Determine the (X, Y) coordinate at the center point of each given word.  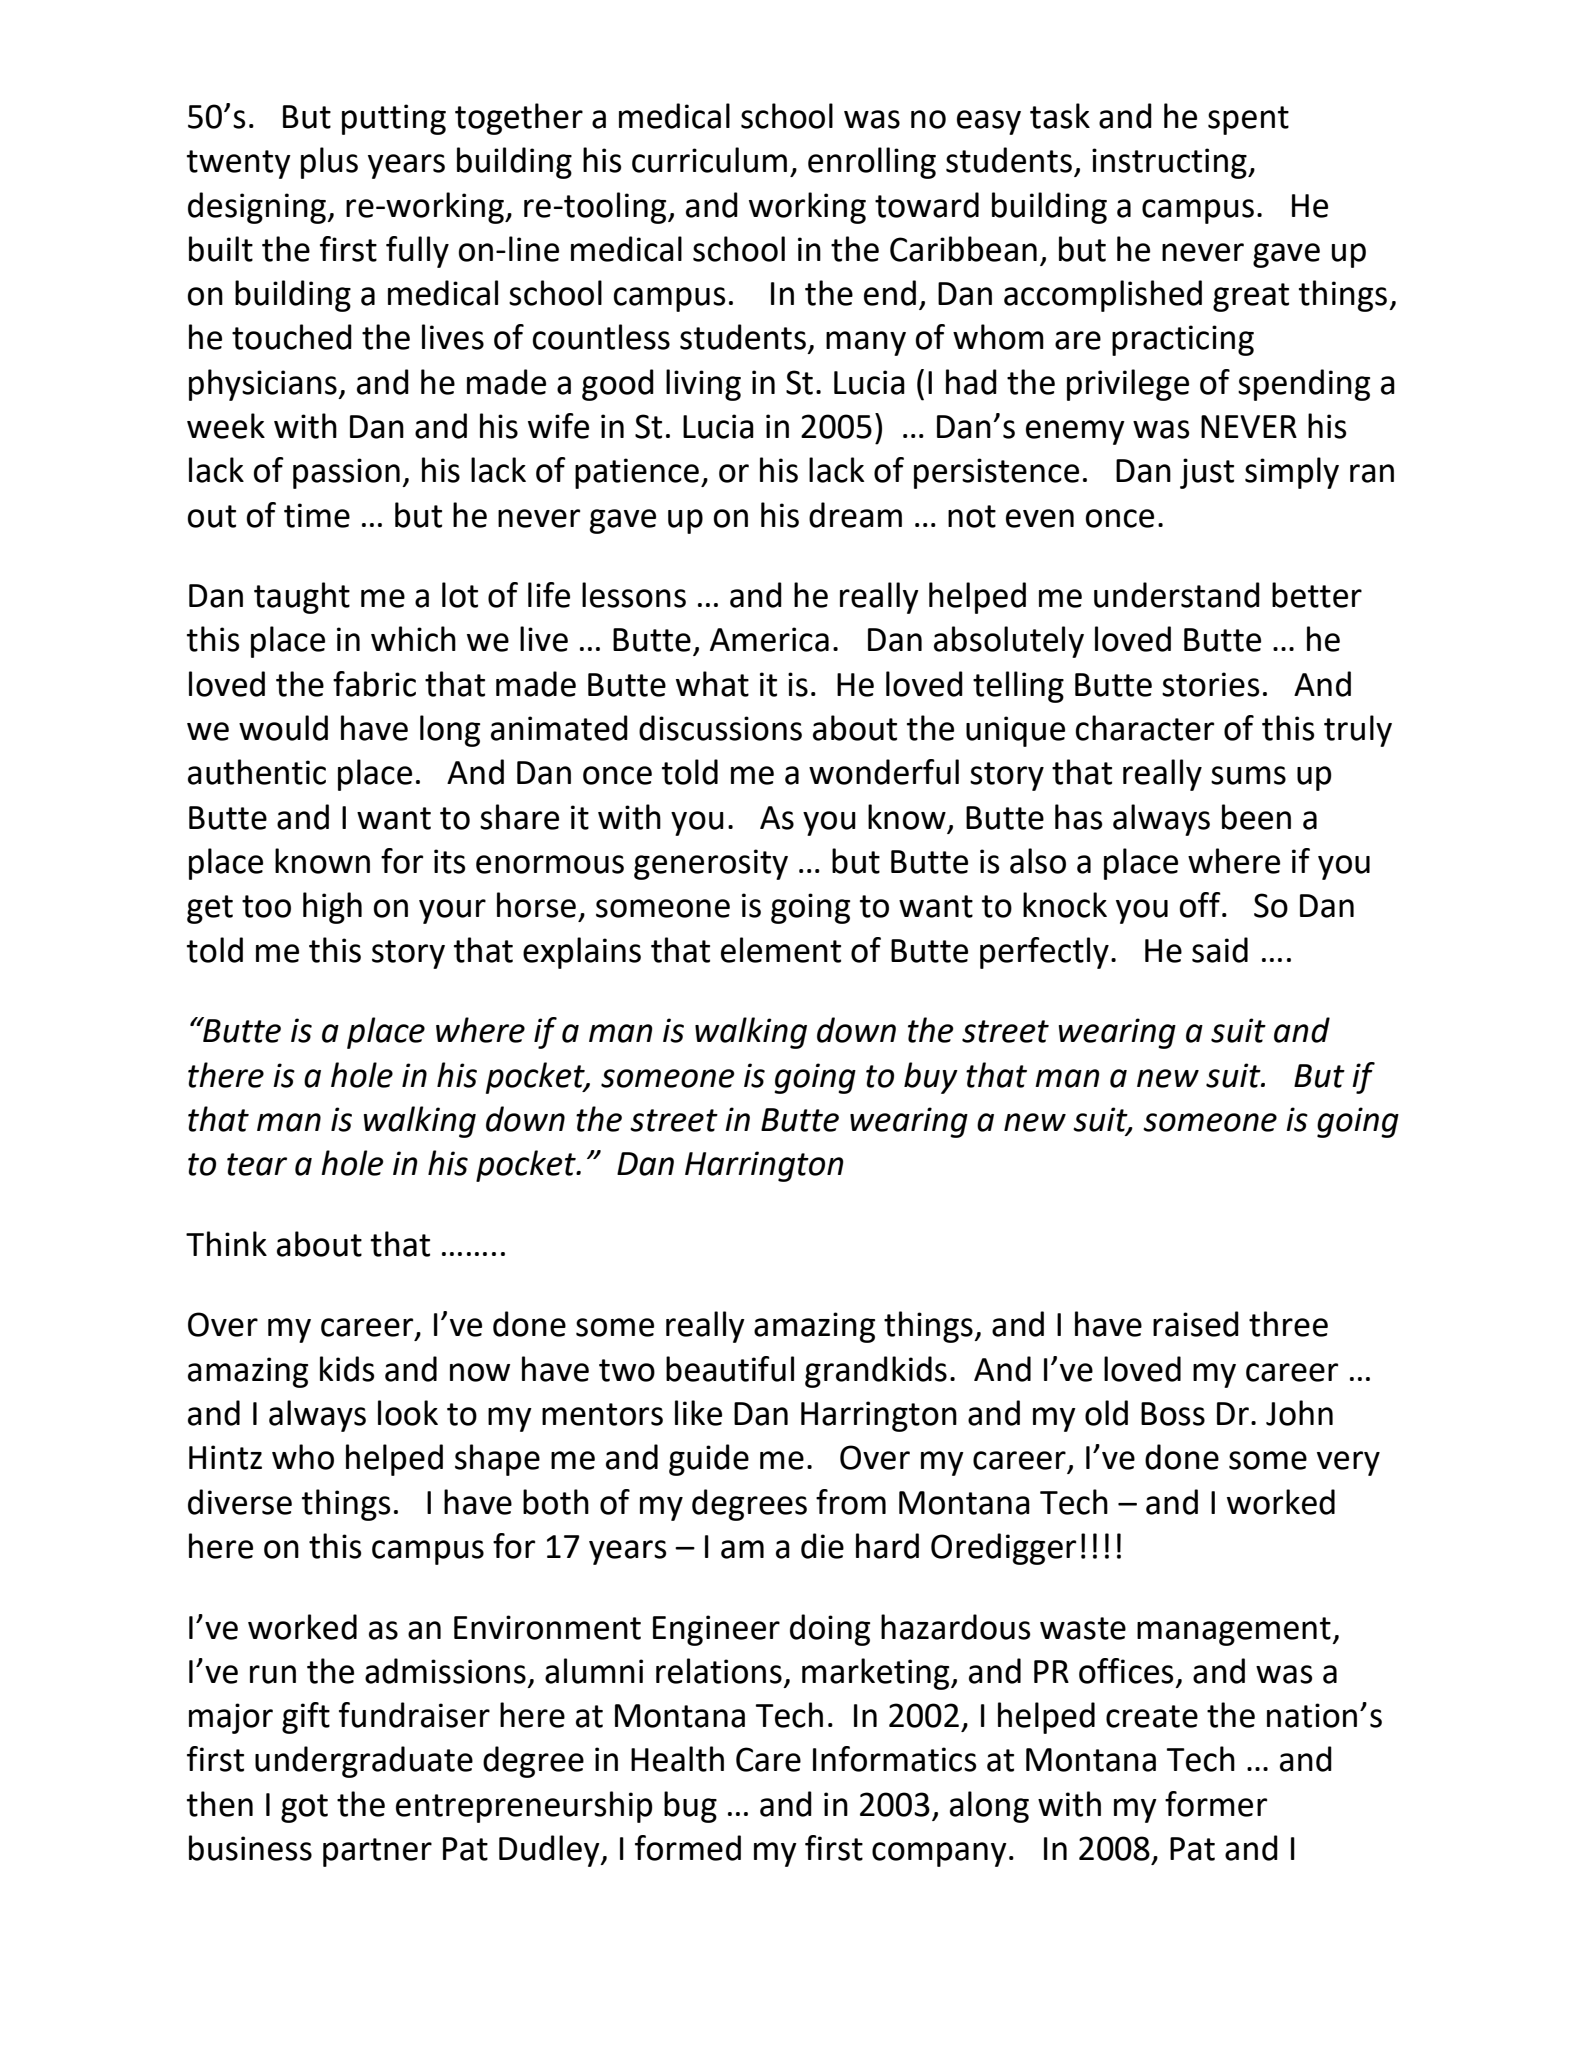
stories (1211, 684)
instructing (1170, 163)
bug (690, 1807)
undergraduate (364, 1762)
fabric (374, 684)
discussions (720, 728)
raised (1196, 1324)
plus (329, 163)
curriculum (709, 160)
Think (226, 1243)
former (1216, 1804)
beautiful (730, 1369)
